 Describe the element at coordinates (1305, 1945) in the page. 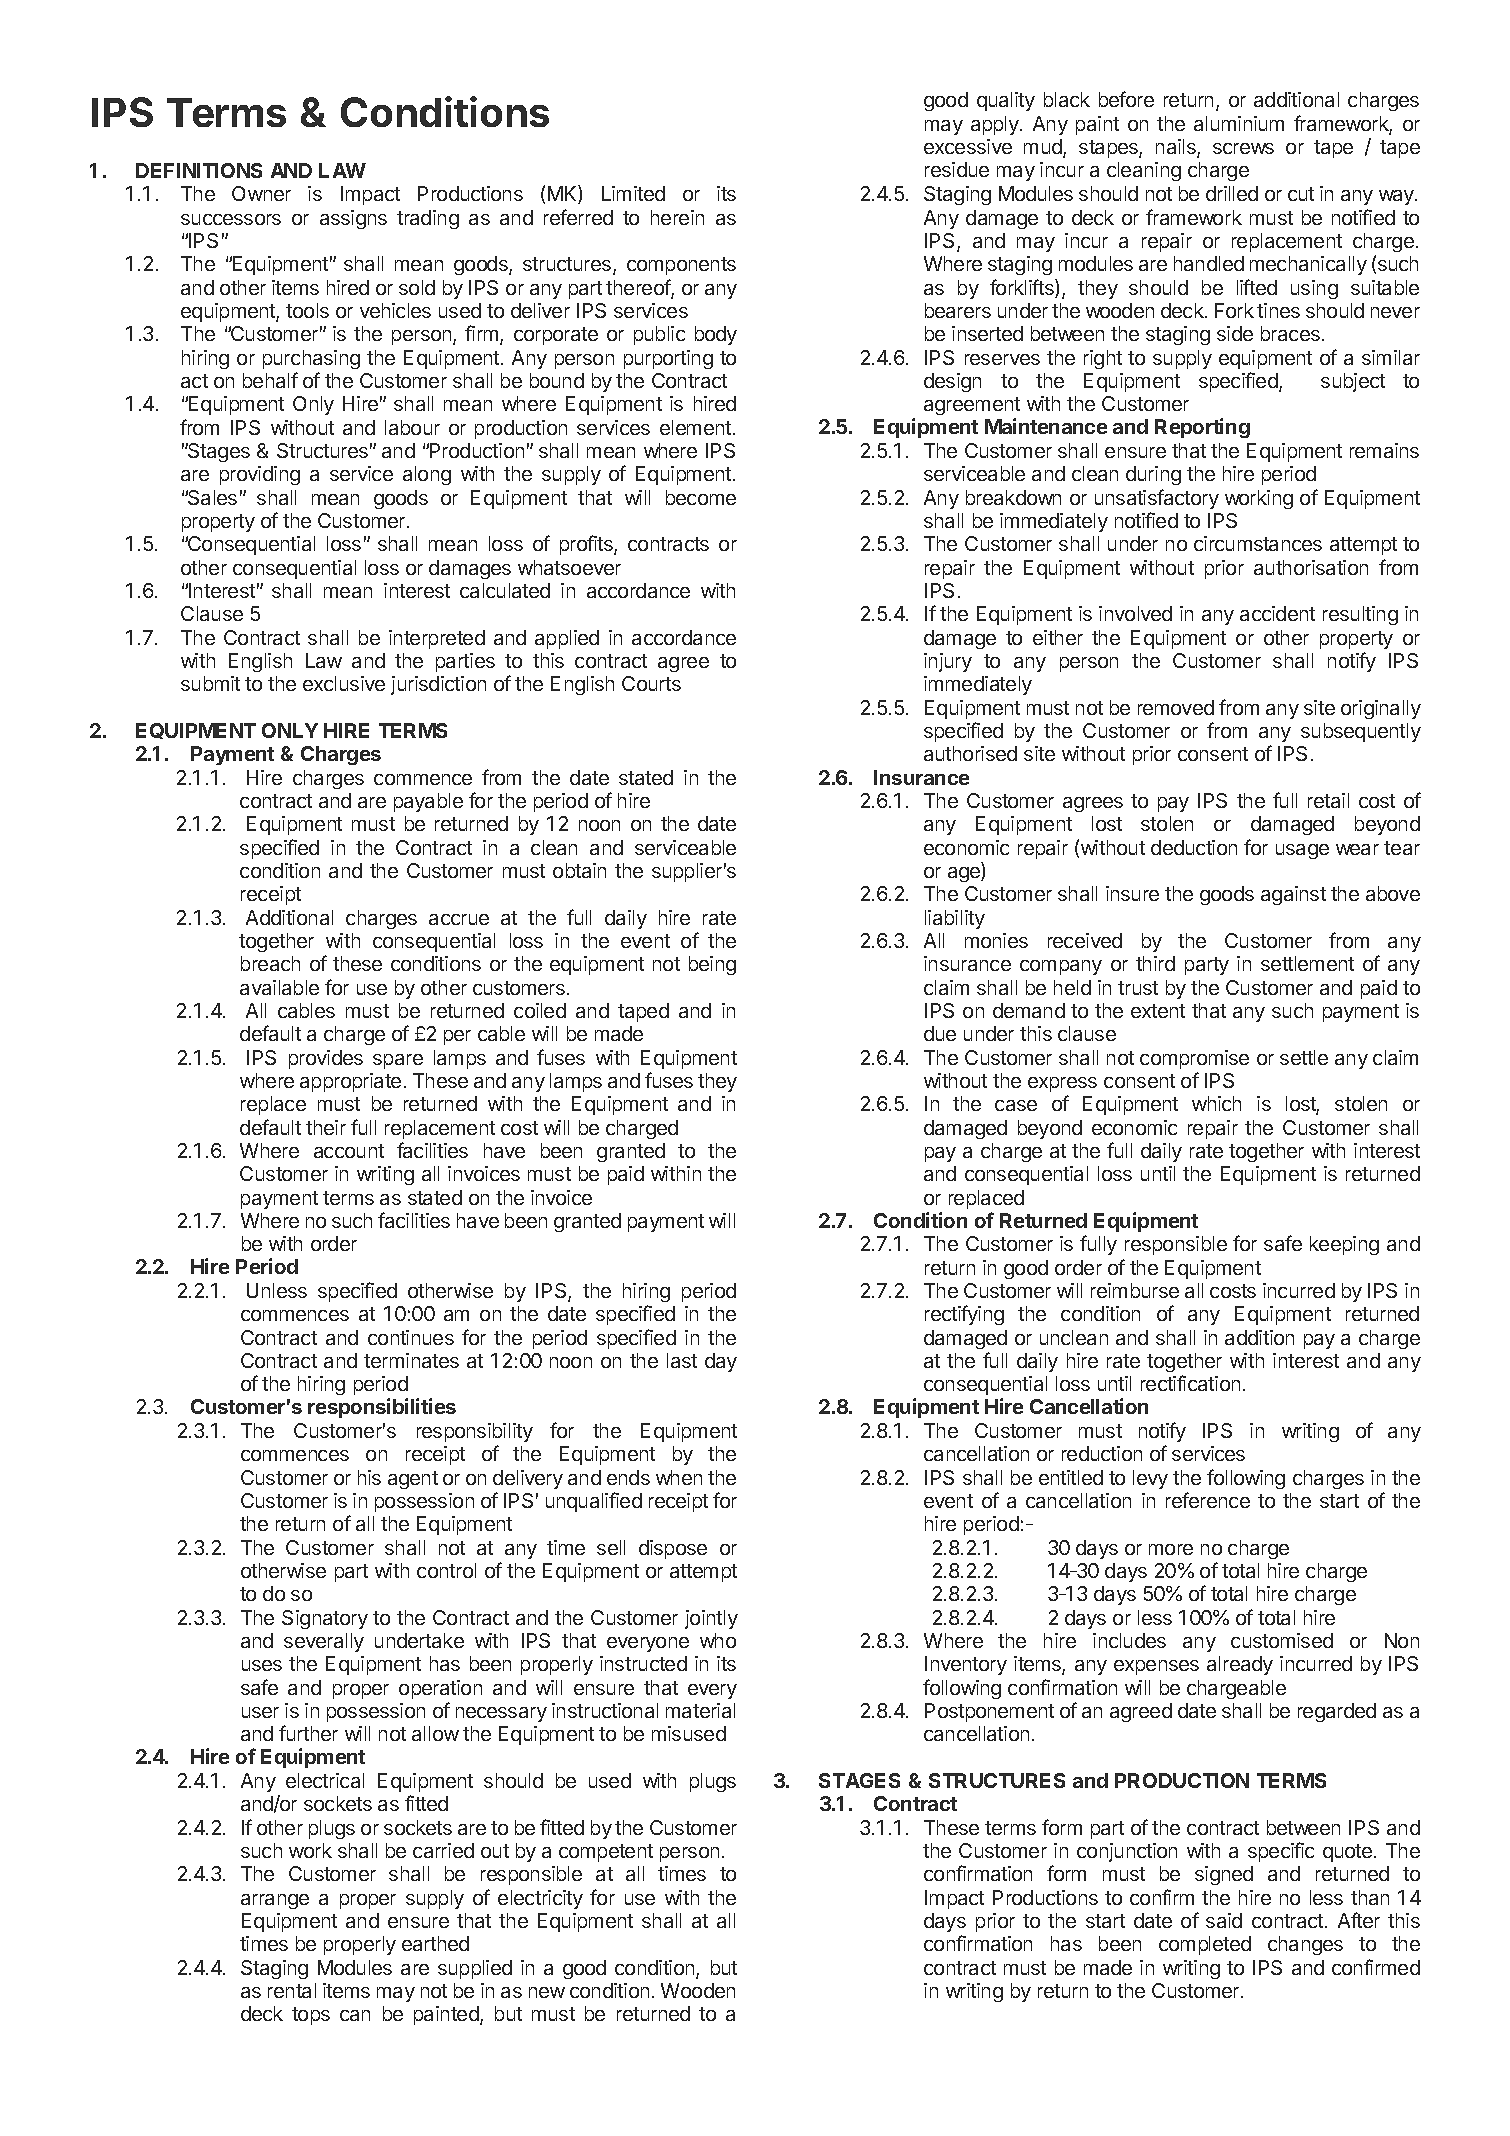

I see `changes` at that location.
